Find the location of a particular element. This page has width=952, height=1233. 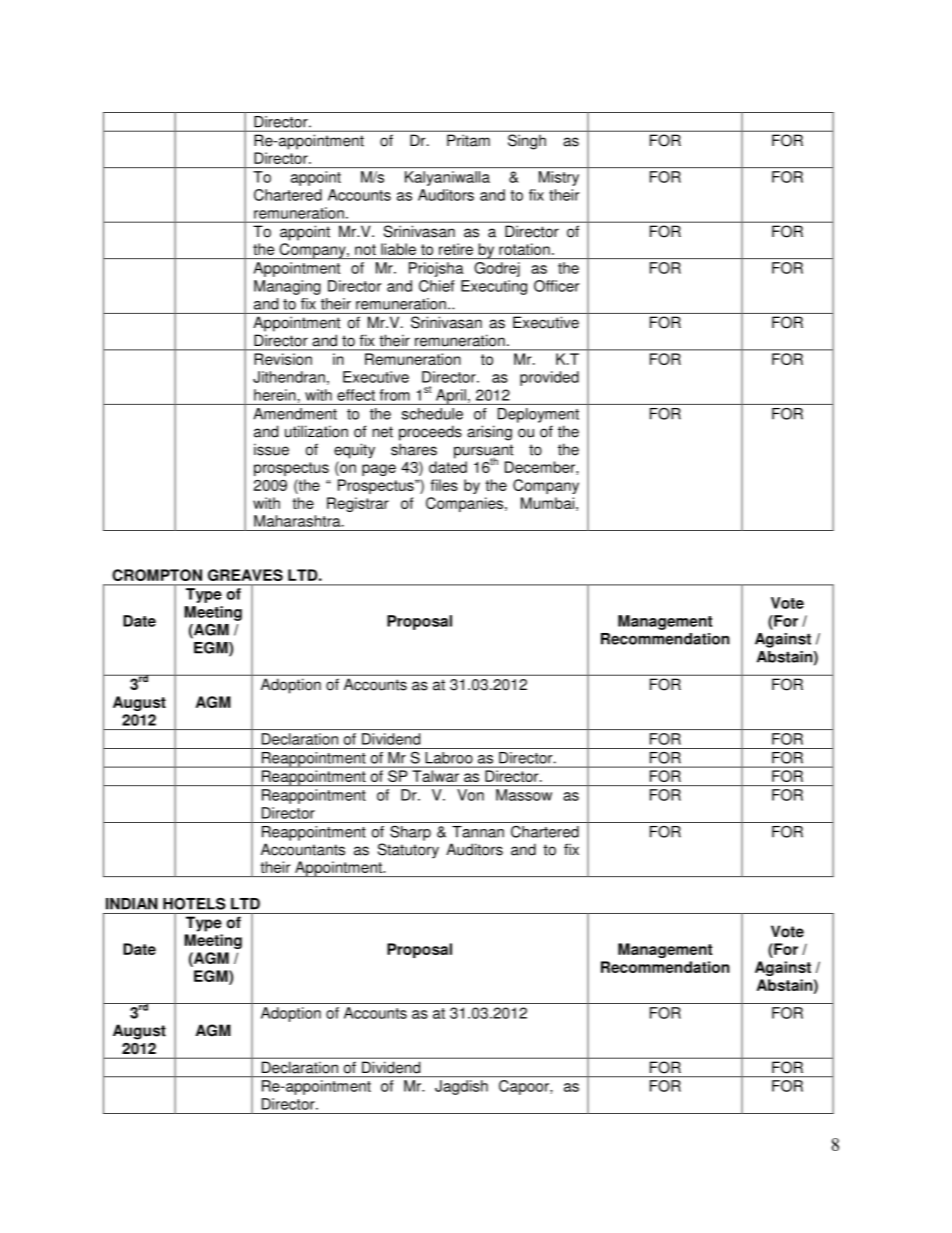

Accountants is located at coordinates (303, 849).
